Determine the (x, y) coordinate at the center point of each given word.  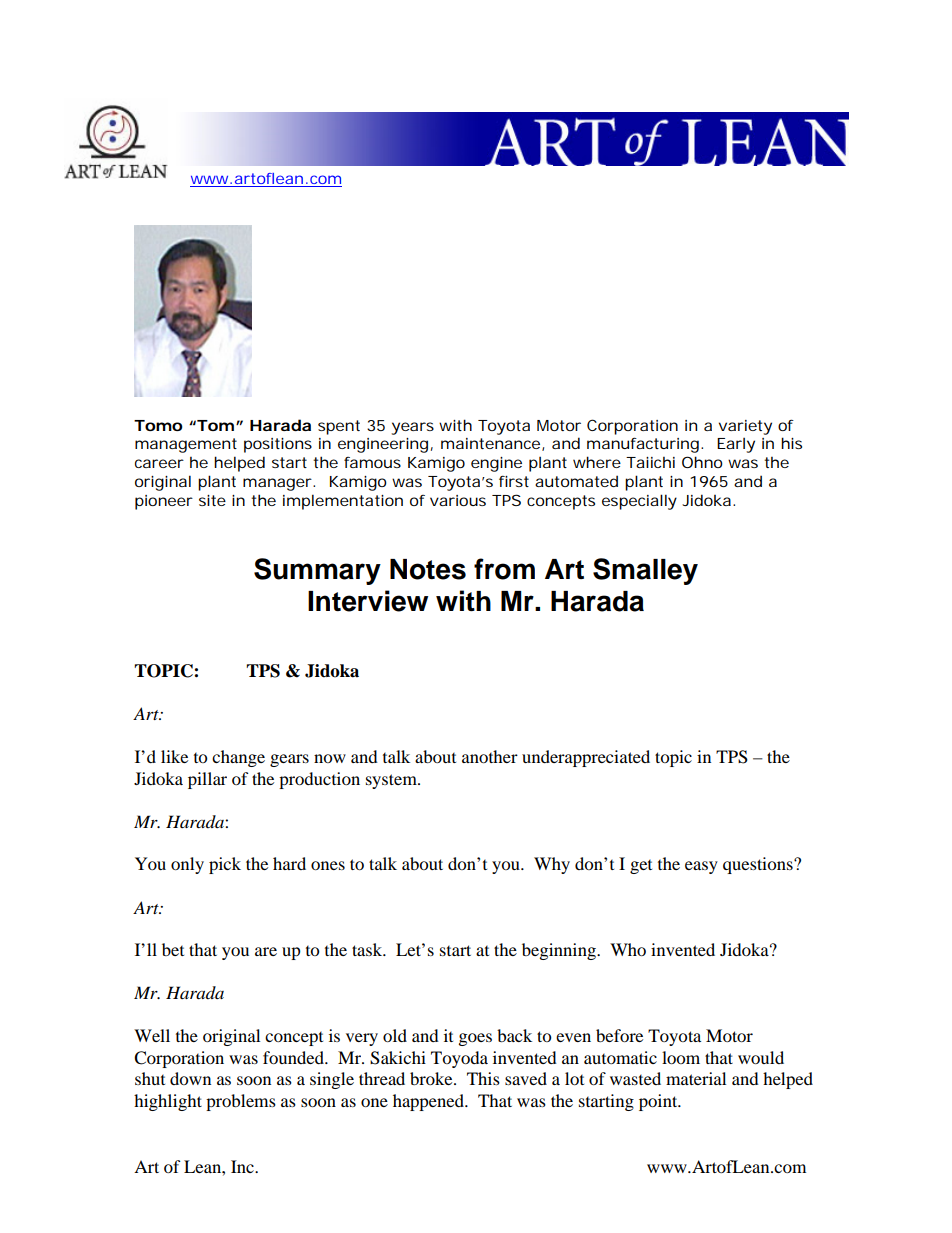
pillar (207, 780)
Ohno (702, 462)
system (392, 781)
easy (701, 867)
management (186, 445)
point (659, 1102)
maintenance (490, 443)
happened (429, 1102)
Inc (243, 1166)
